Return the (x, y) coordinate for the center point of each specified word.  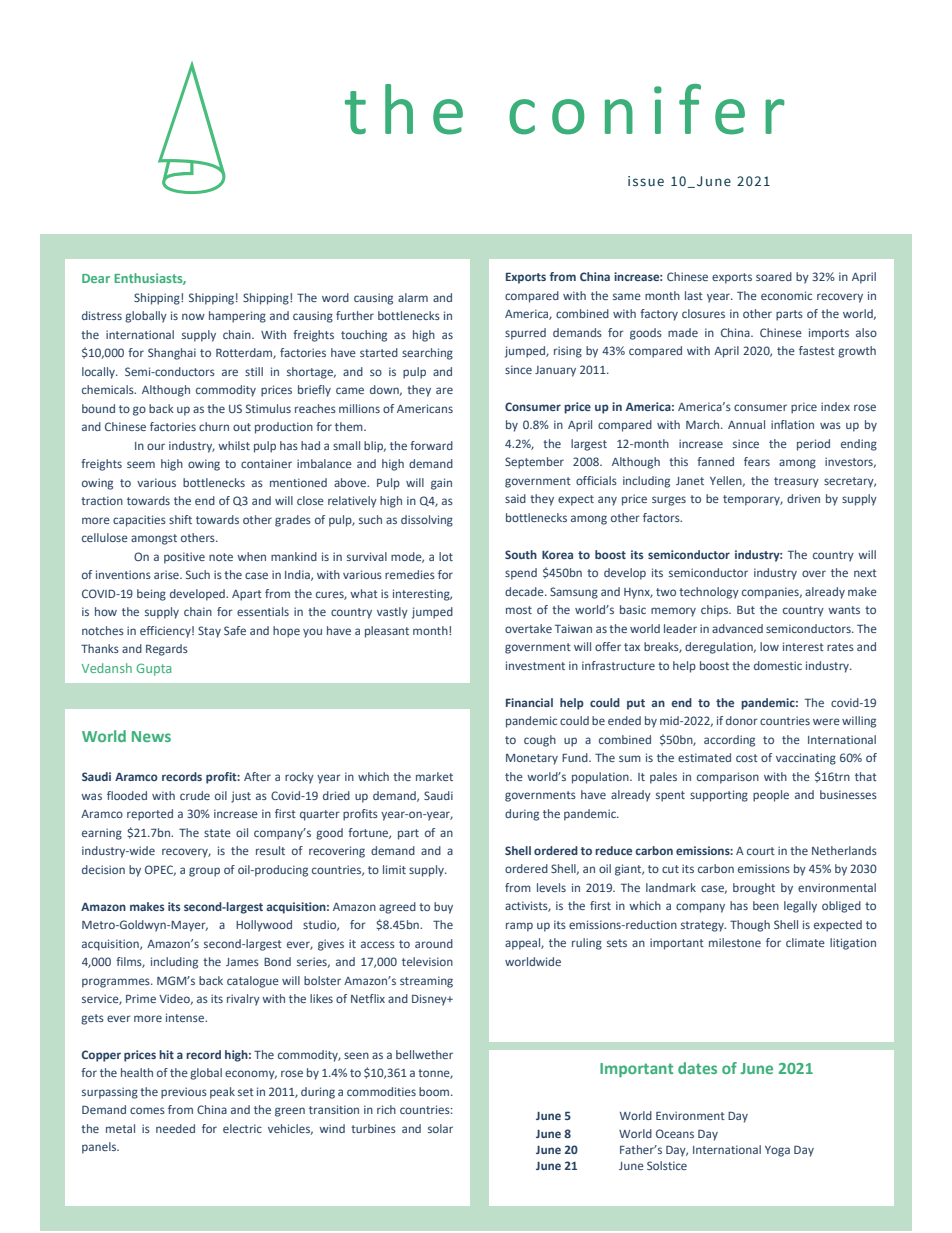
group (204, 872)
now (193, 316)
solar (440, 1128)
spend (521, 574)
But (746, 609)
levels (551, 887)
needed (175, 1128)
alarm (413, 297)
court (761, 851)
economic (786, 295)
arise (167, 574)
